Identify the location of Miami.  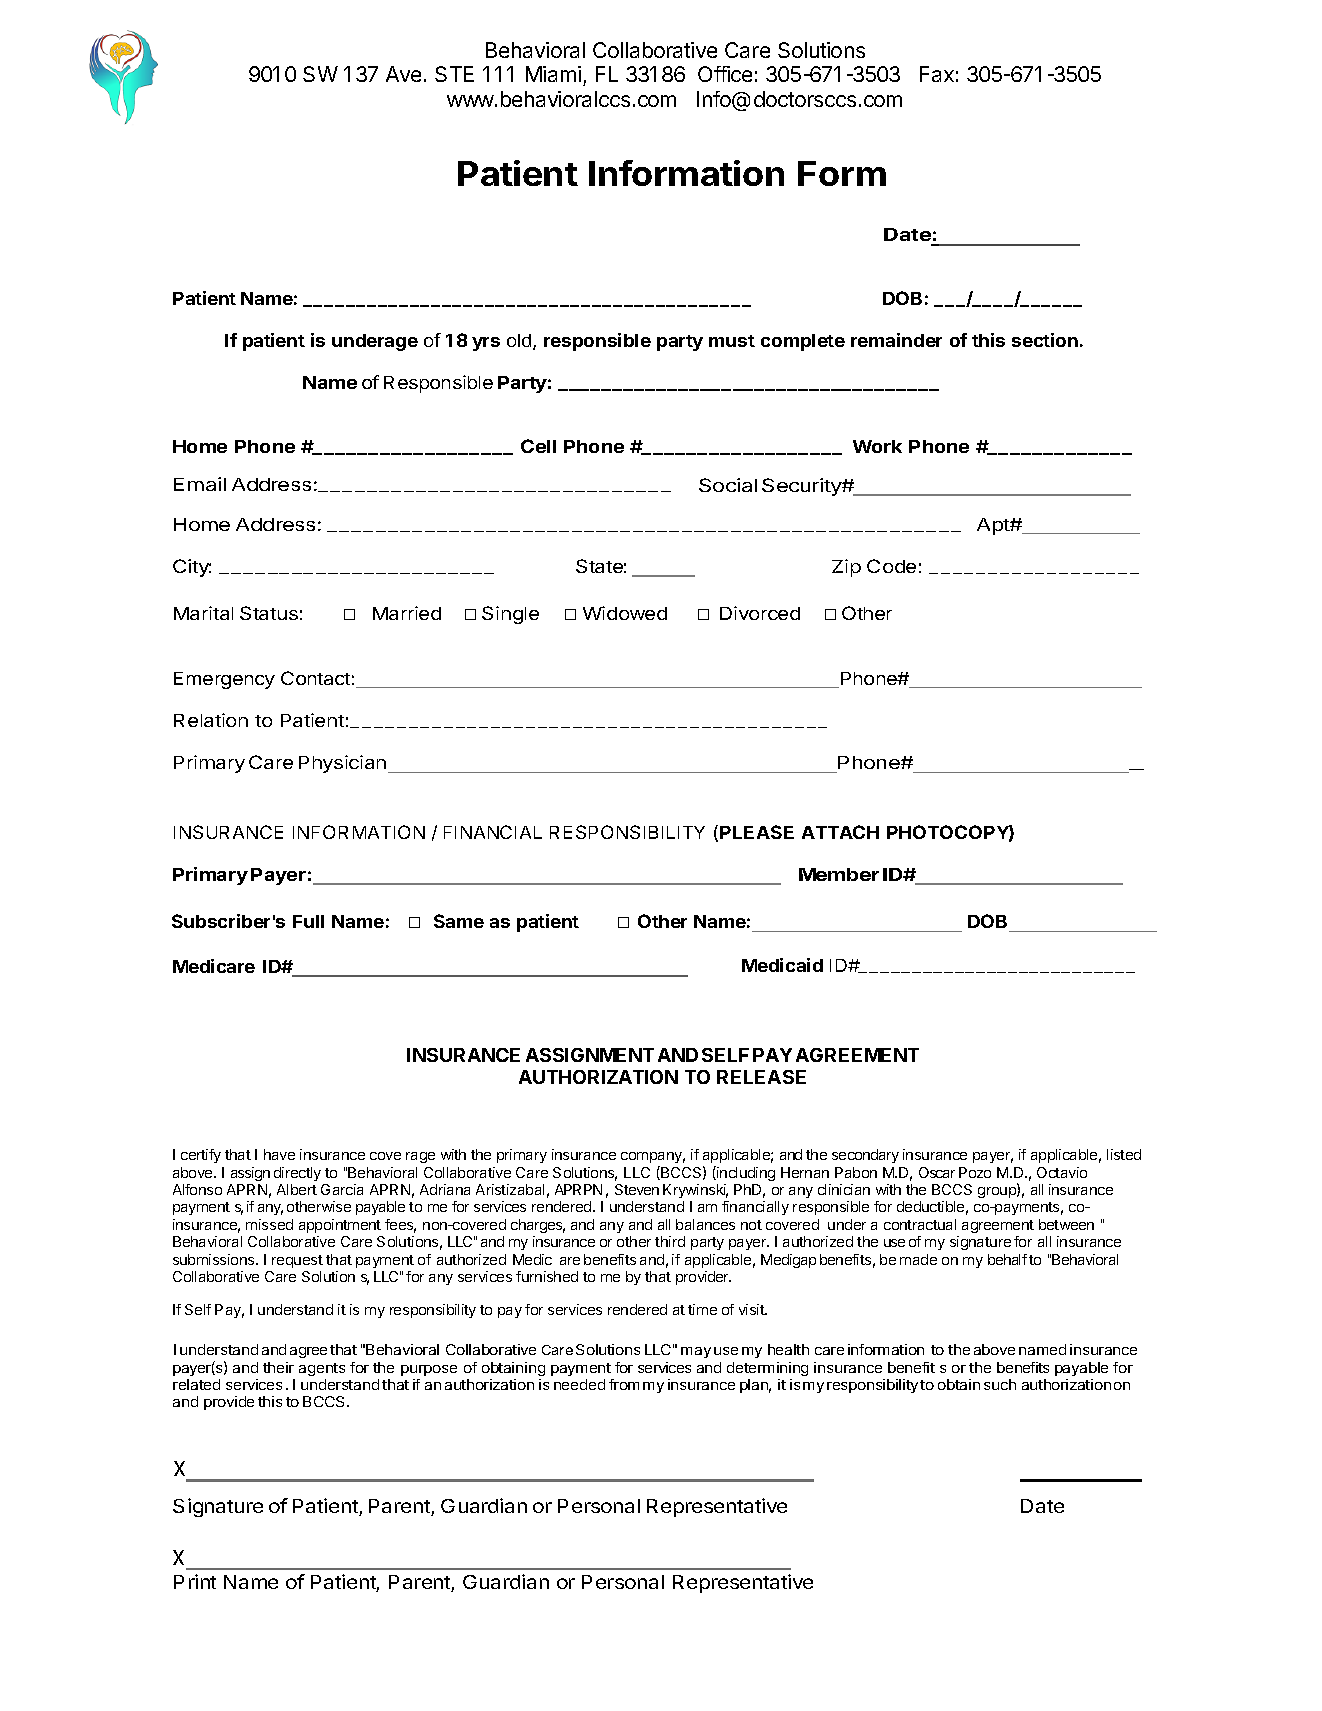
(553, 74).
